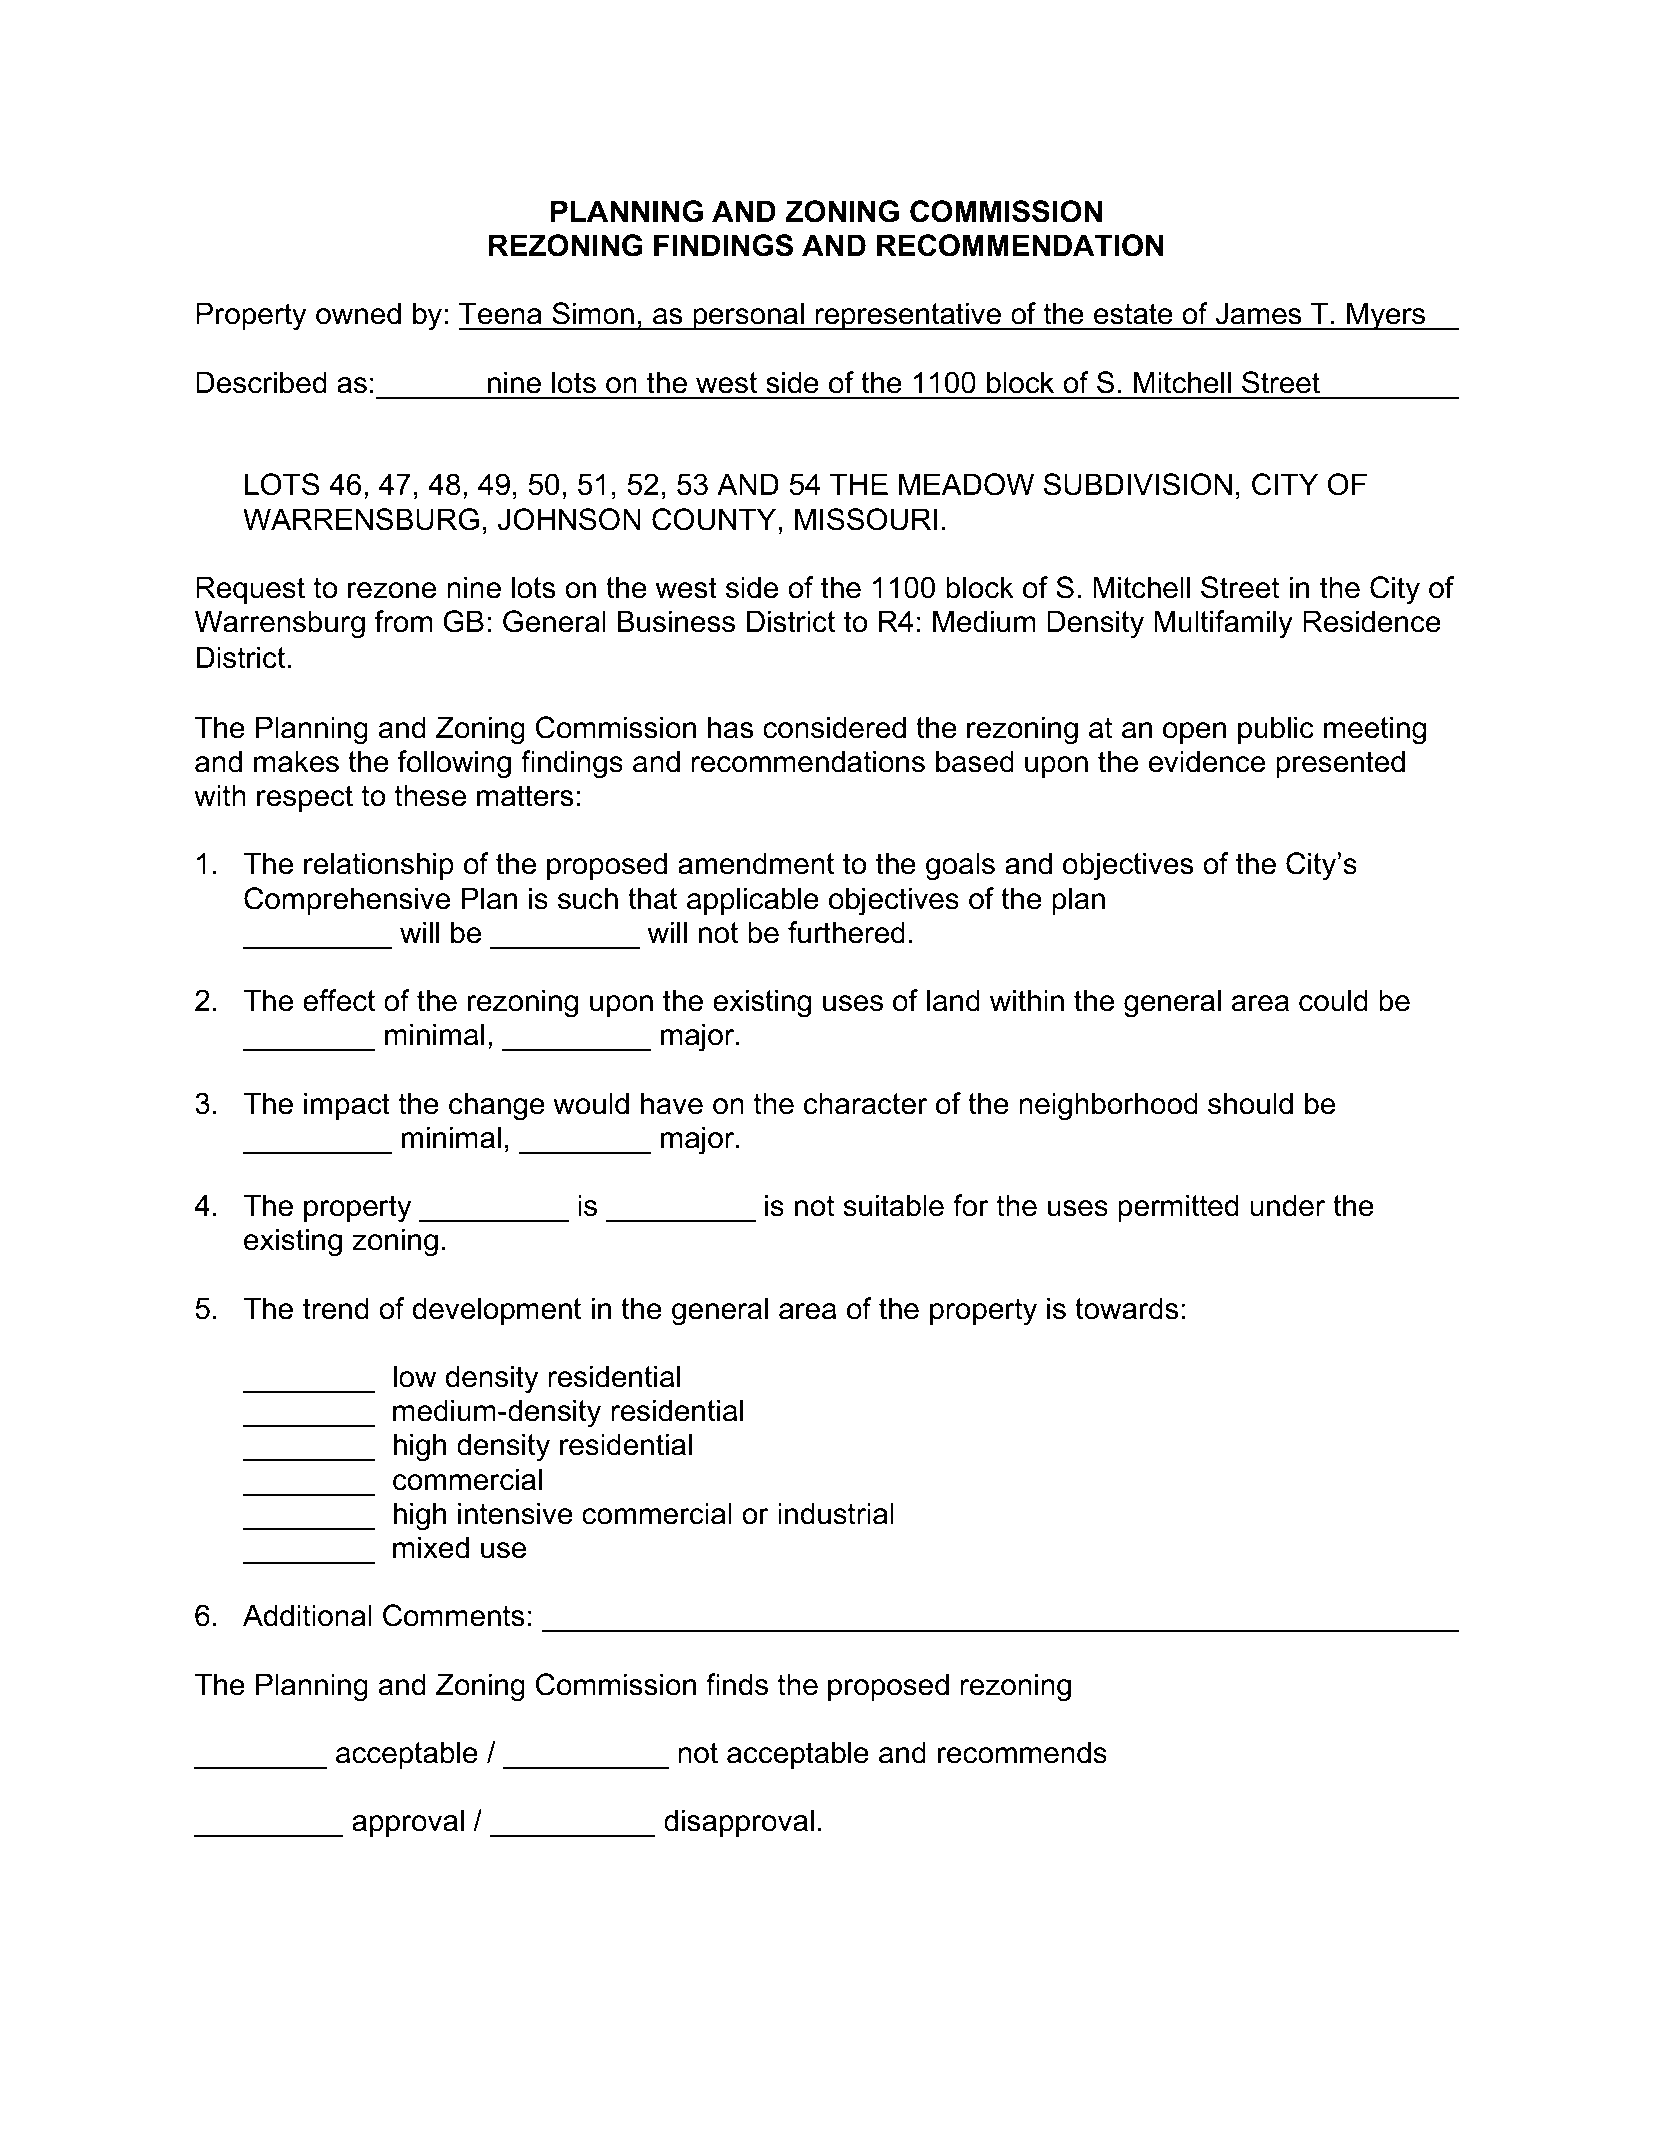 The width and height of the screenshot is (1653, 2140). Describe the element at coordinates (347, 901) in the screenshot. I see `Comprehensive` at that location.
